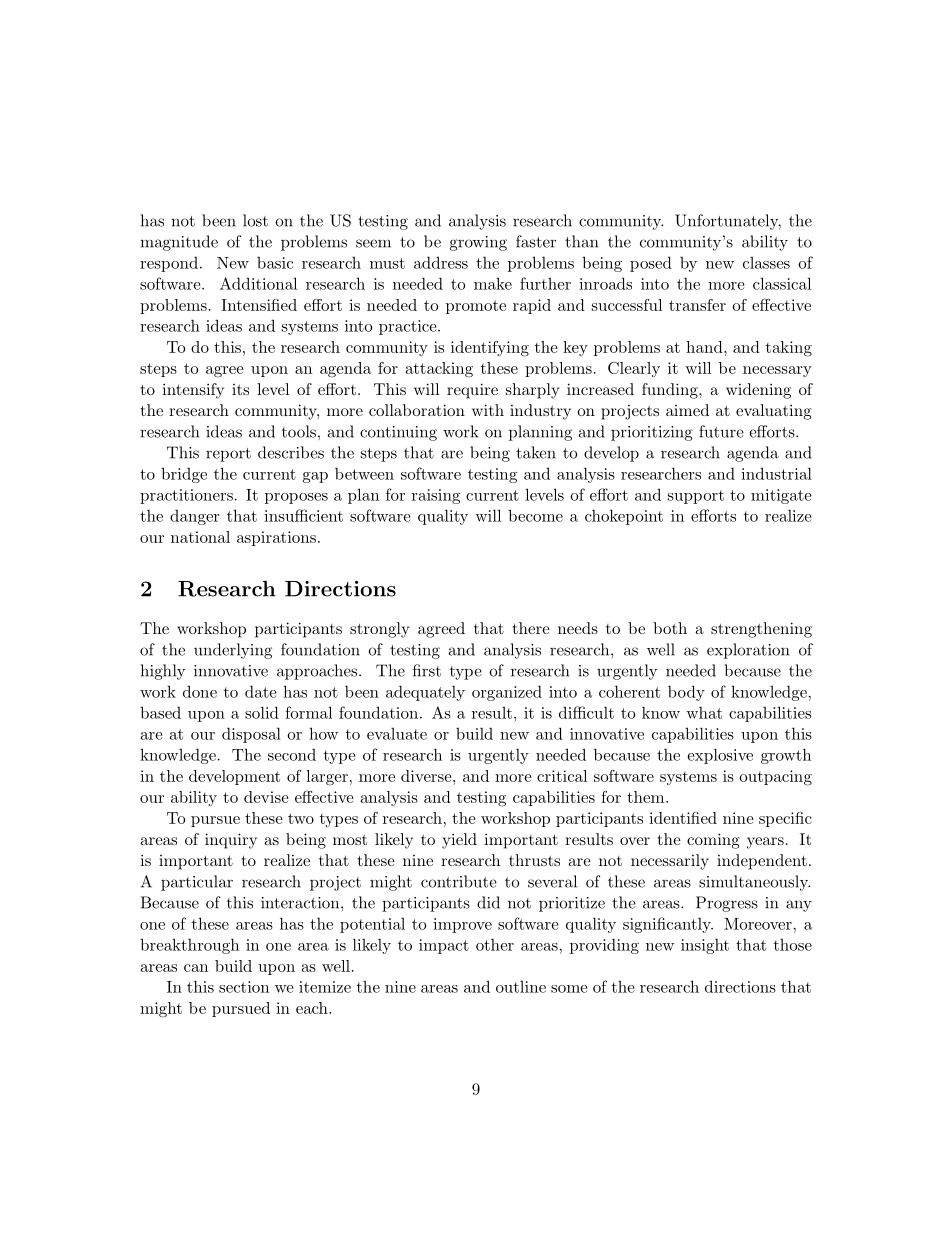 The width and height of the screenshot is (952, 1233). What do you see at coordinates (251, 735) in the screenshot?
I see `disposal` at bounding box center [251, 735].
